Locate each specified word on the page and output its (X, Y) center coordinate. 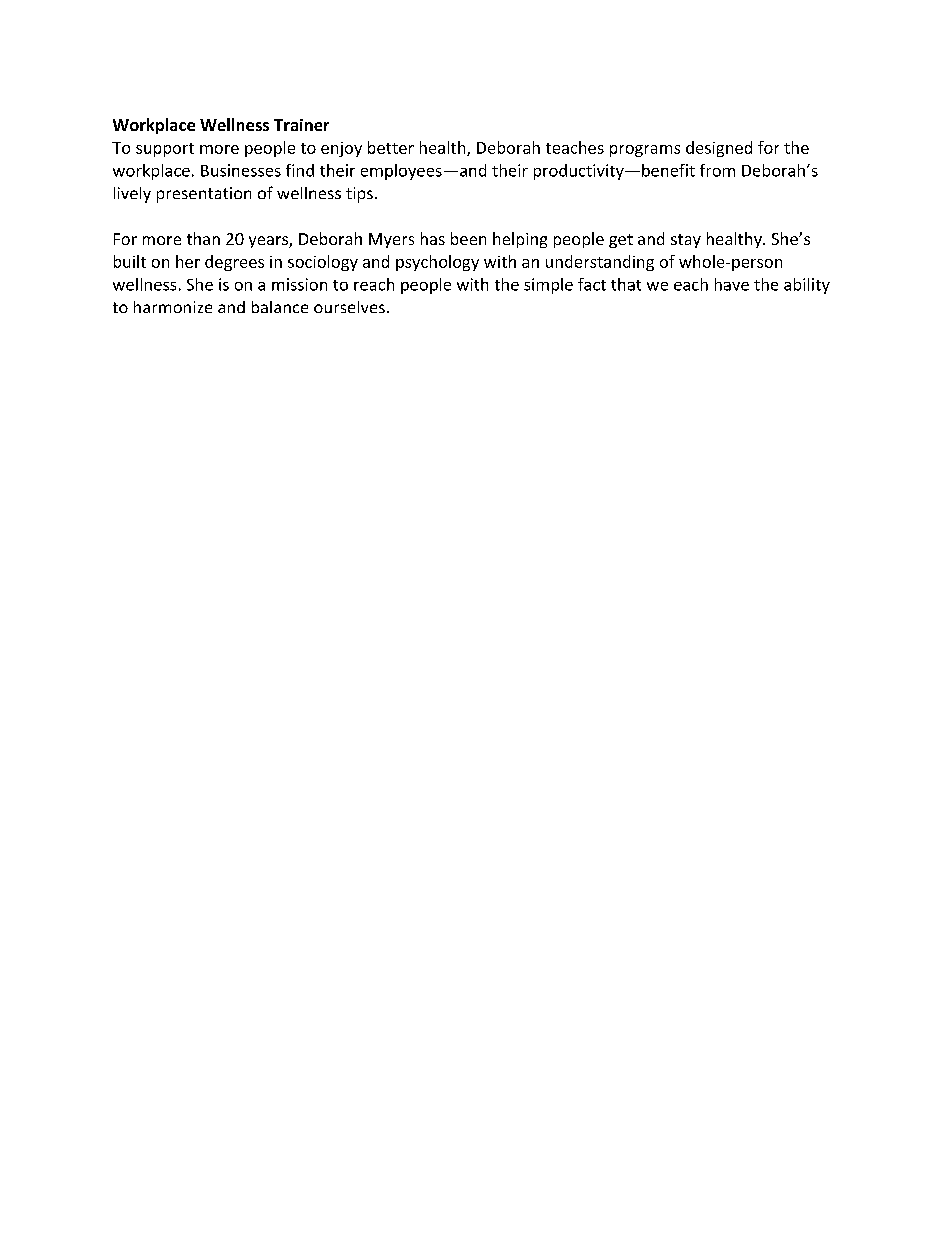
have (732, 284)
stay (686, 241)
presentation (204, 195)
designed (719, 149)
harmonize (173, 307)
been (468, 238)
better (391, 147)
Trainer (301, 125)
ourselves (349, 307)
